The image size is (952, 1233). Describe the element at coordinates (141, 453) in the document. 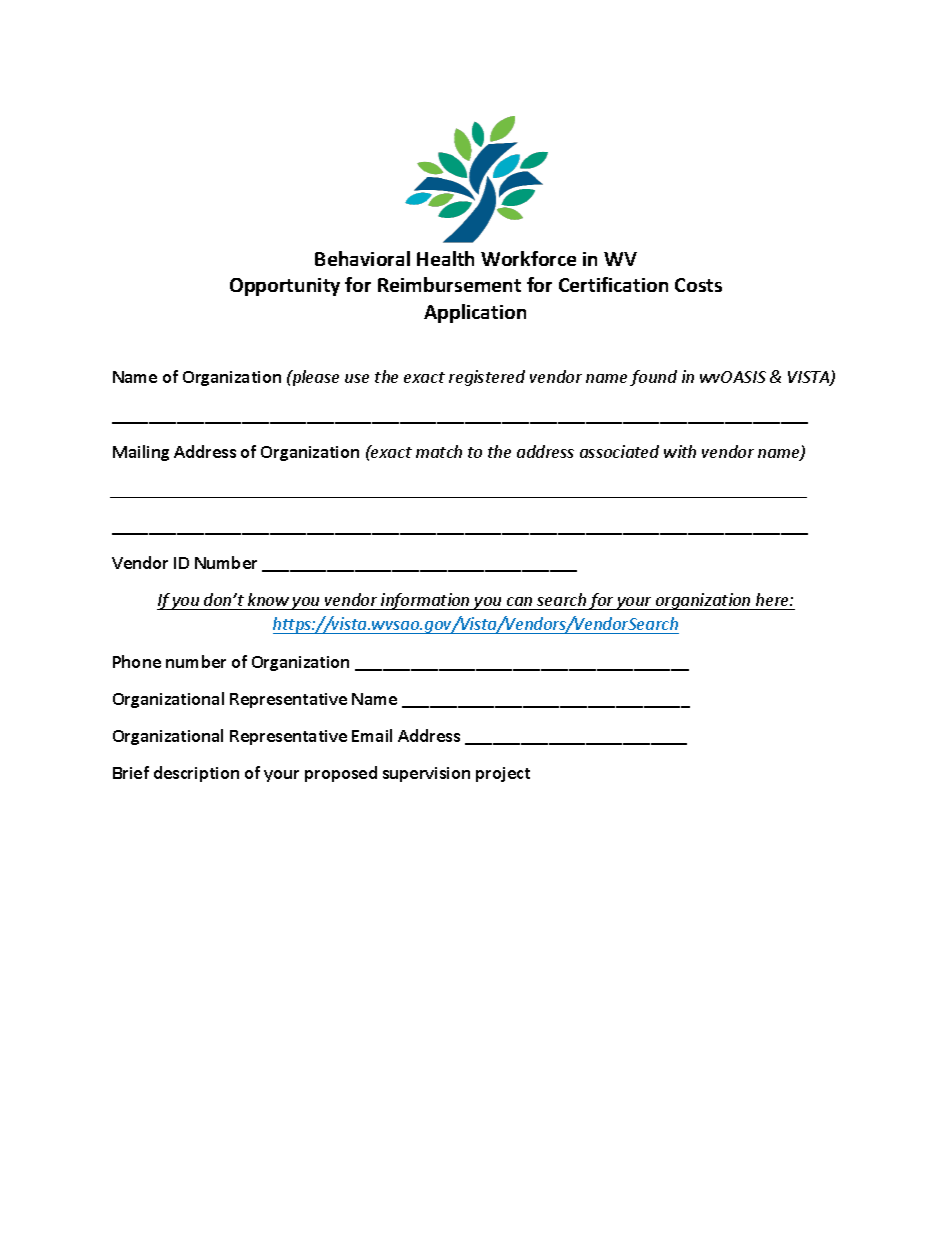

I see `Mailing` at that location.
